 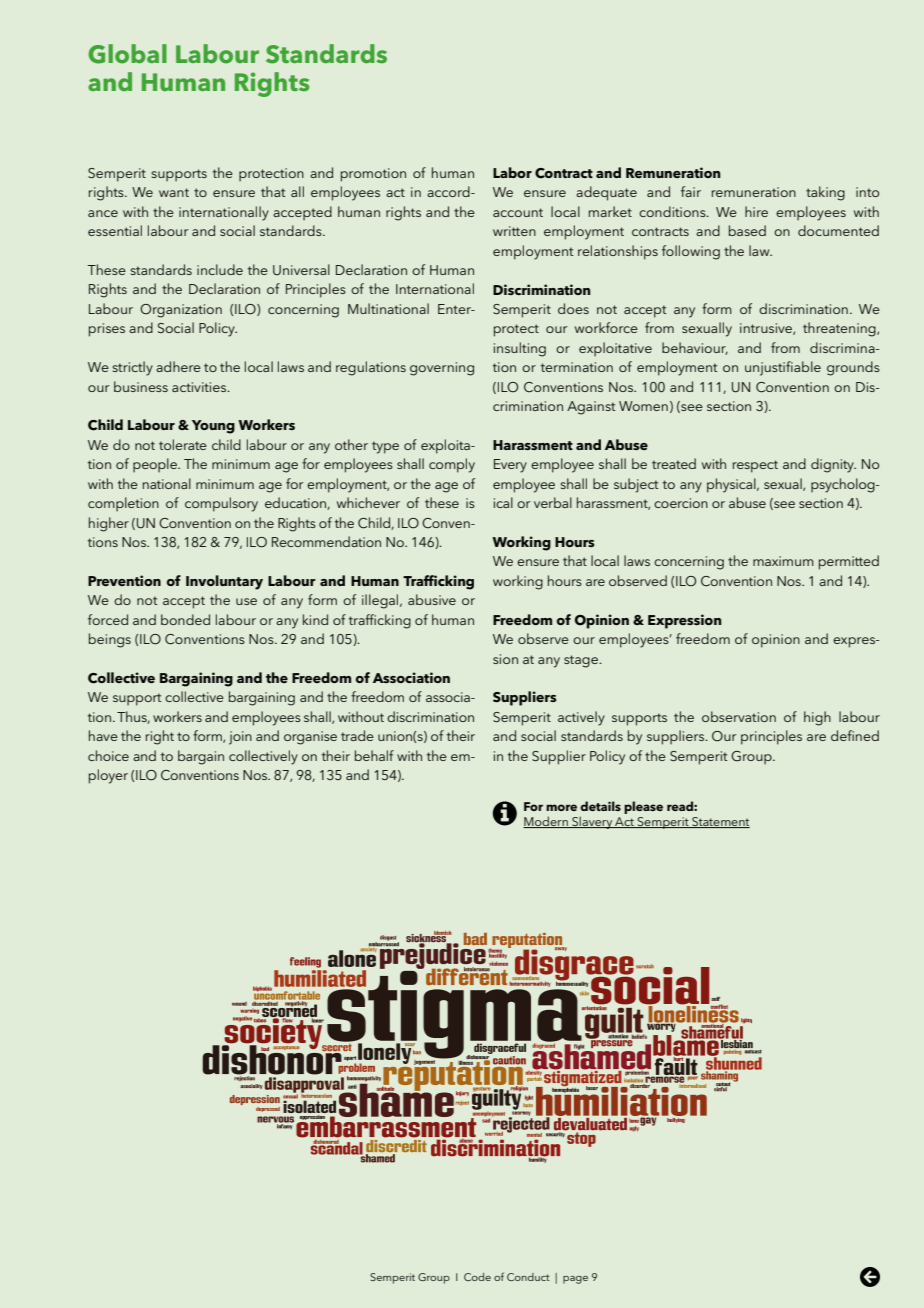 What do you see at coordinates (825, 193) in the image?
I see `taking` at bounding box center [825, 193].
